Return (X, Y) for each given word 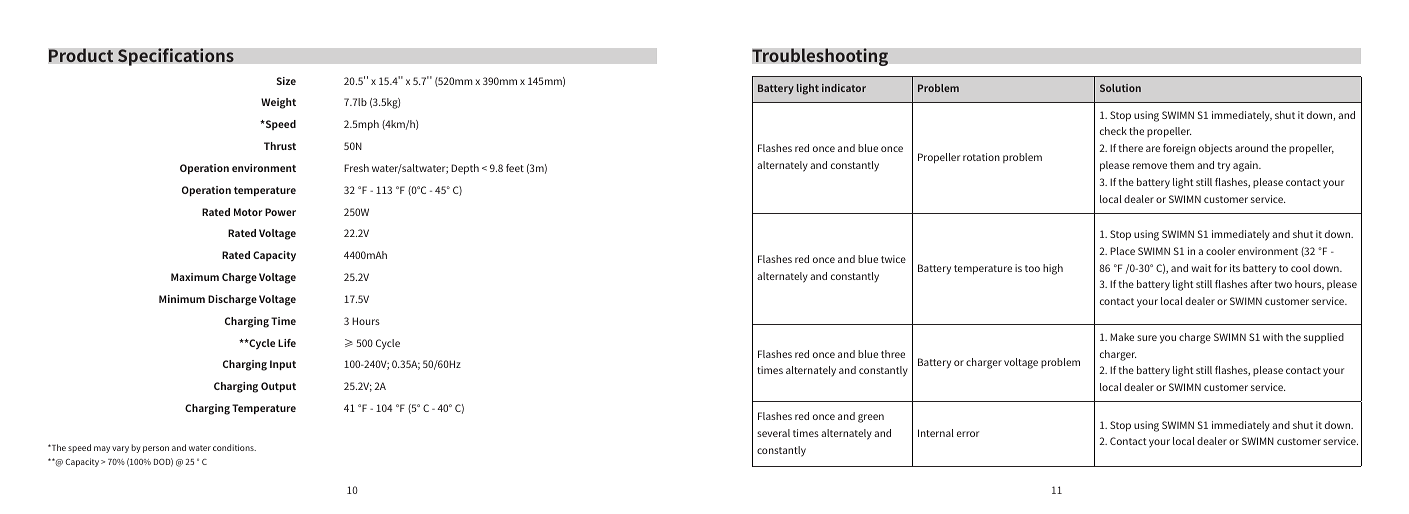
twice (893, 259)
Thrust (280, 146)
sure (1147, 338)
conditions (234, 447)
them (1182, 165)
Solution (1120, 88)
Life (287, 343)
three (893, 354)
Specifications (176, 57)
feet (515, 168)
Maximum (195, 277)
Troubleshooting (820, 57)
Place (1122, 251)
